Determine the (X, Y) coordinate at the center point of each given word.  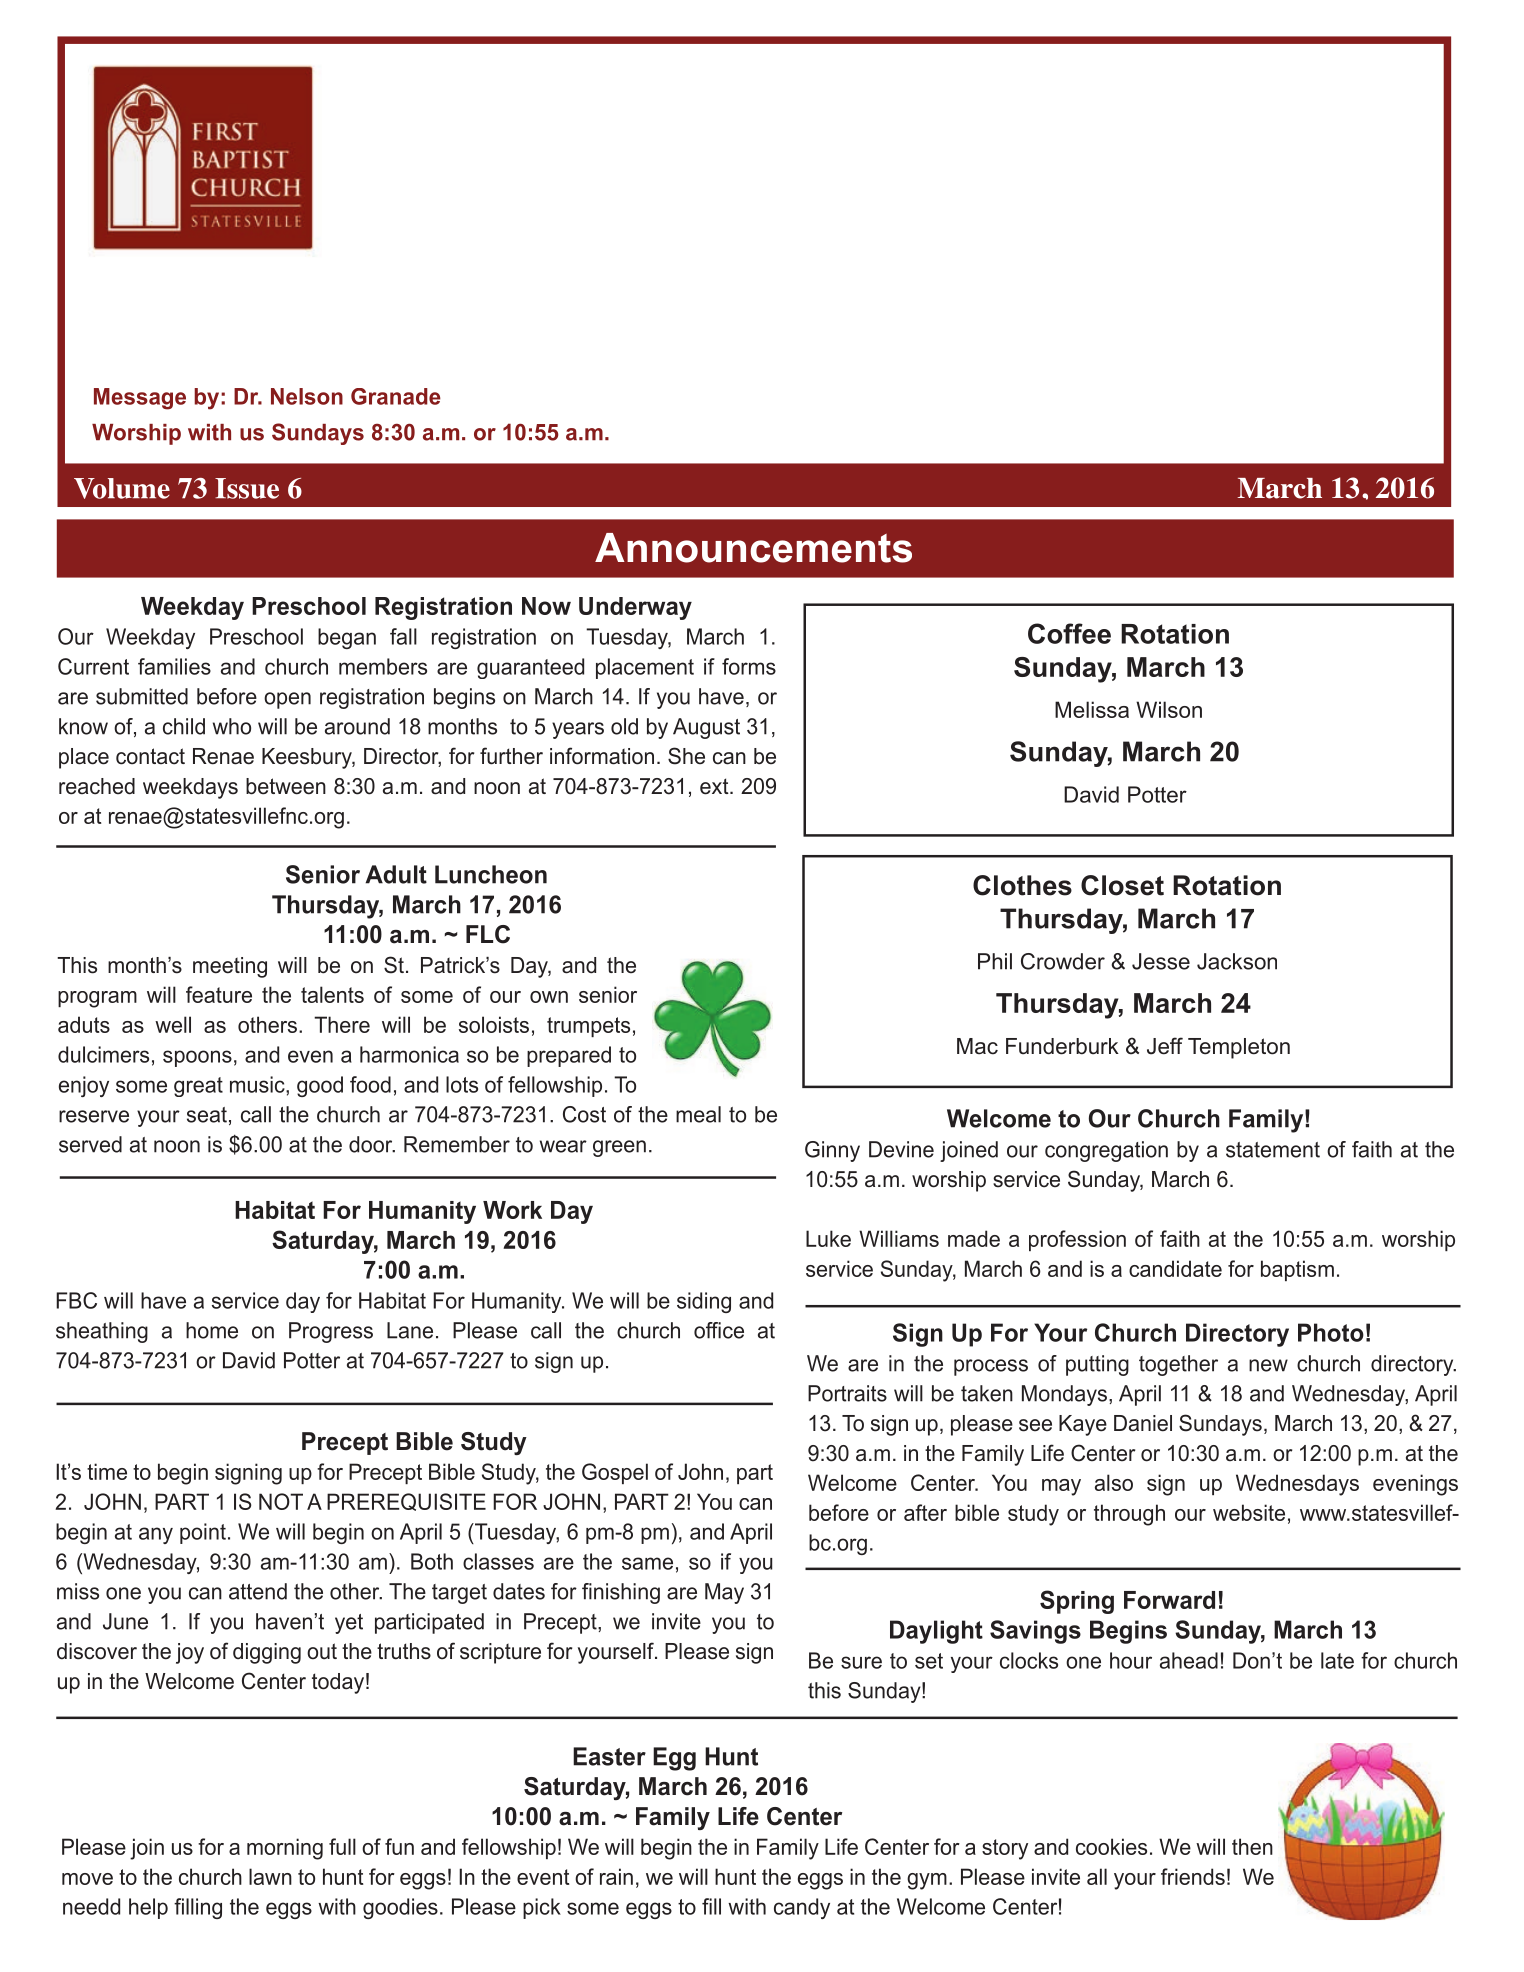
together (1178, 1365)
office (719, 1330)
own (549, 997)
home (212, 1330)
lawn (270, 1876)
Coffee (1069, 633)
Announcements (753, 548)
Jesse (1161, 961)
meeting (230, 967)
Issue (247, 488)
